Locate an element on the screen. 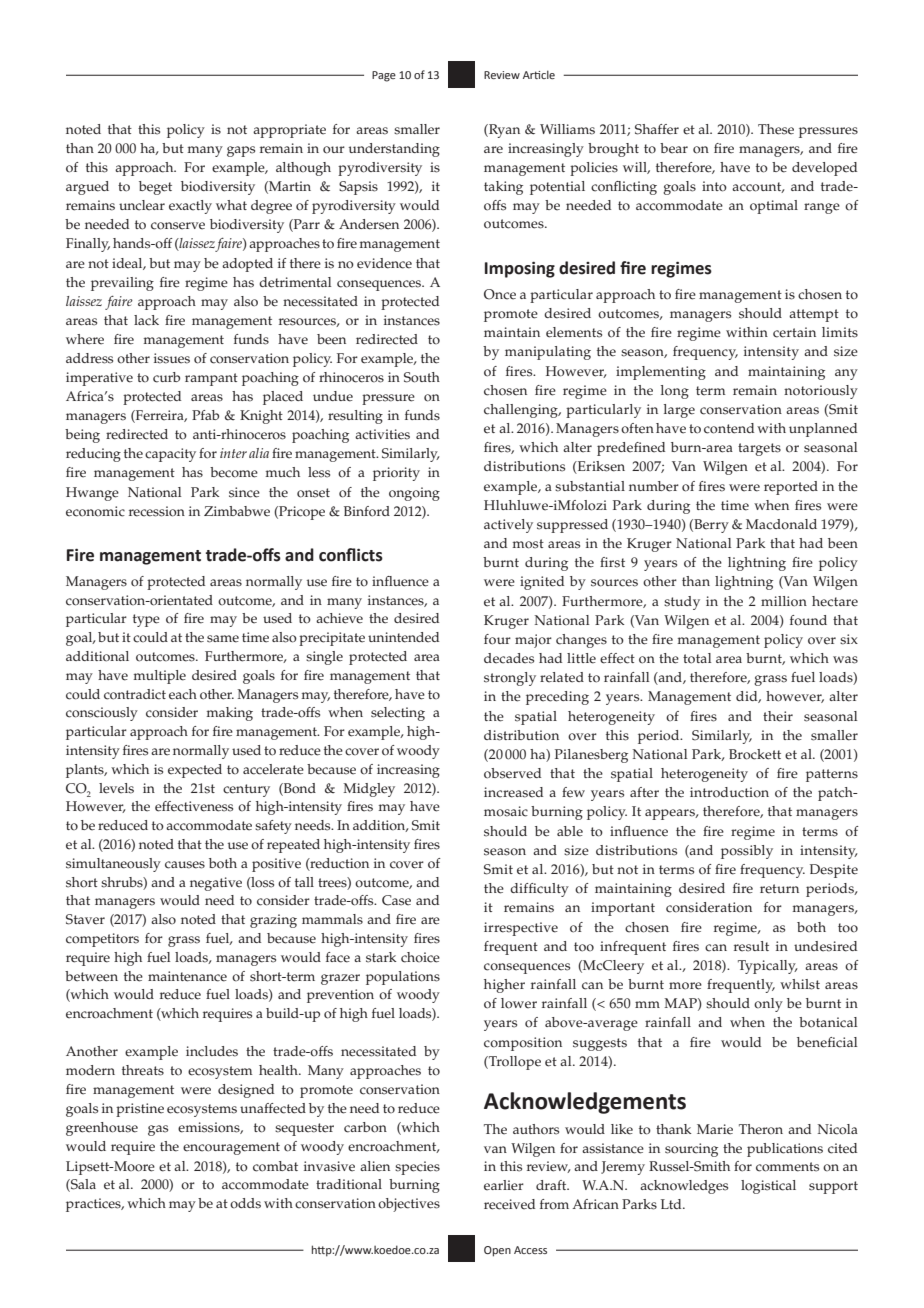 This screenshot has height=1308, width=924. These is located at coordinates (776, 129).
